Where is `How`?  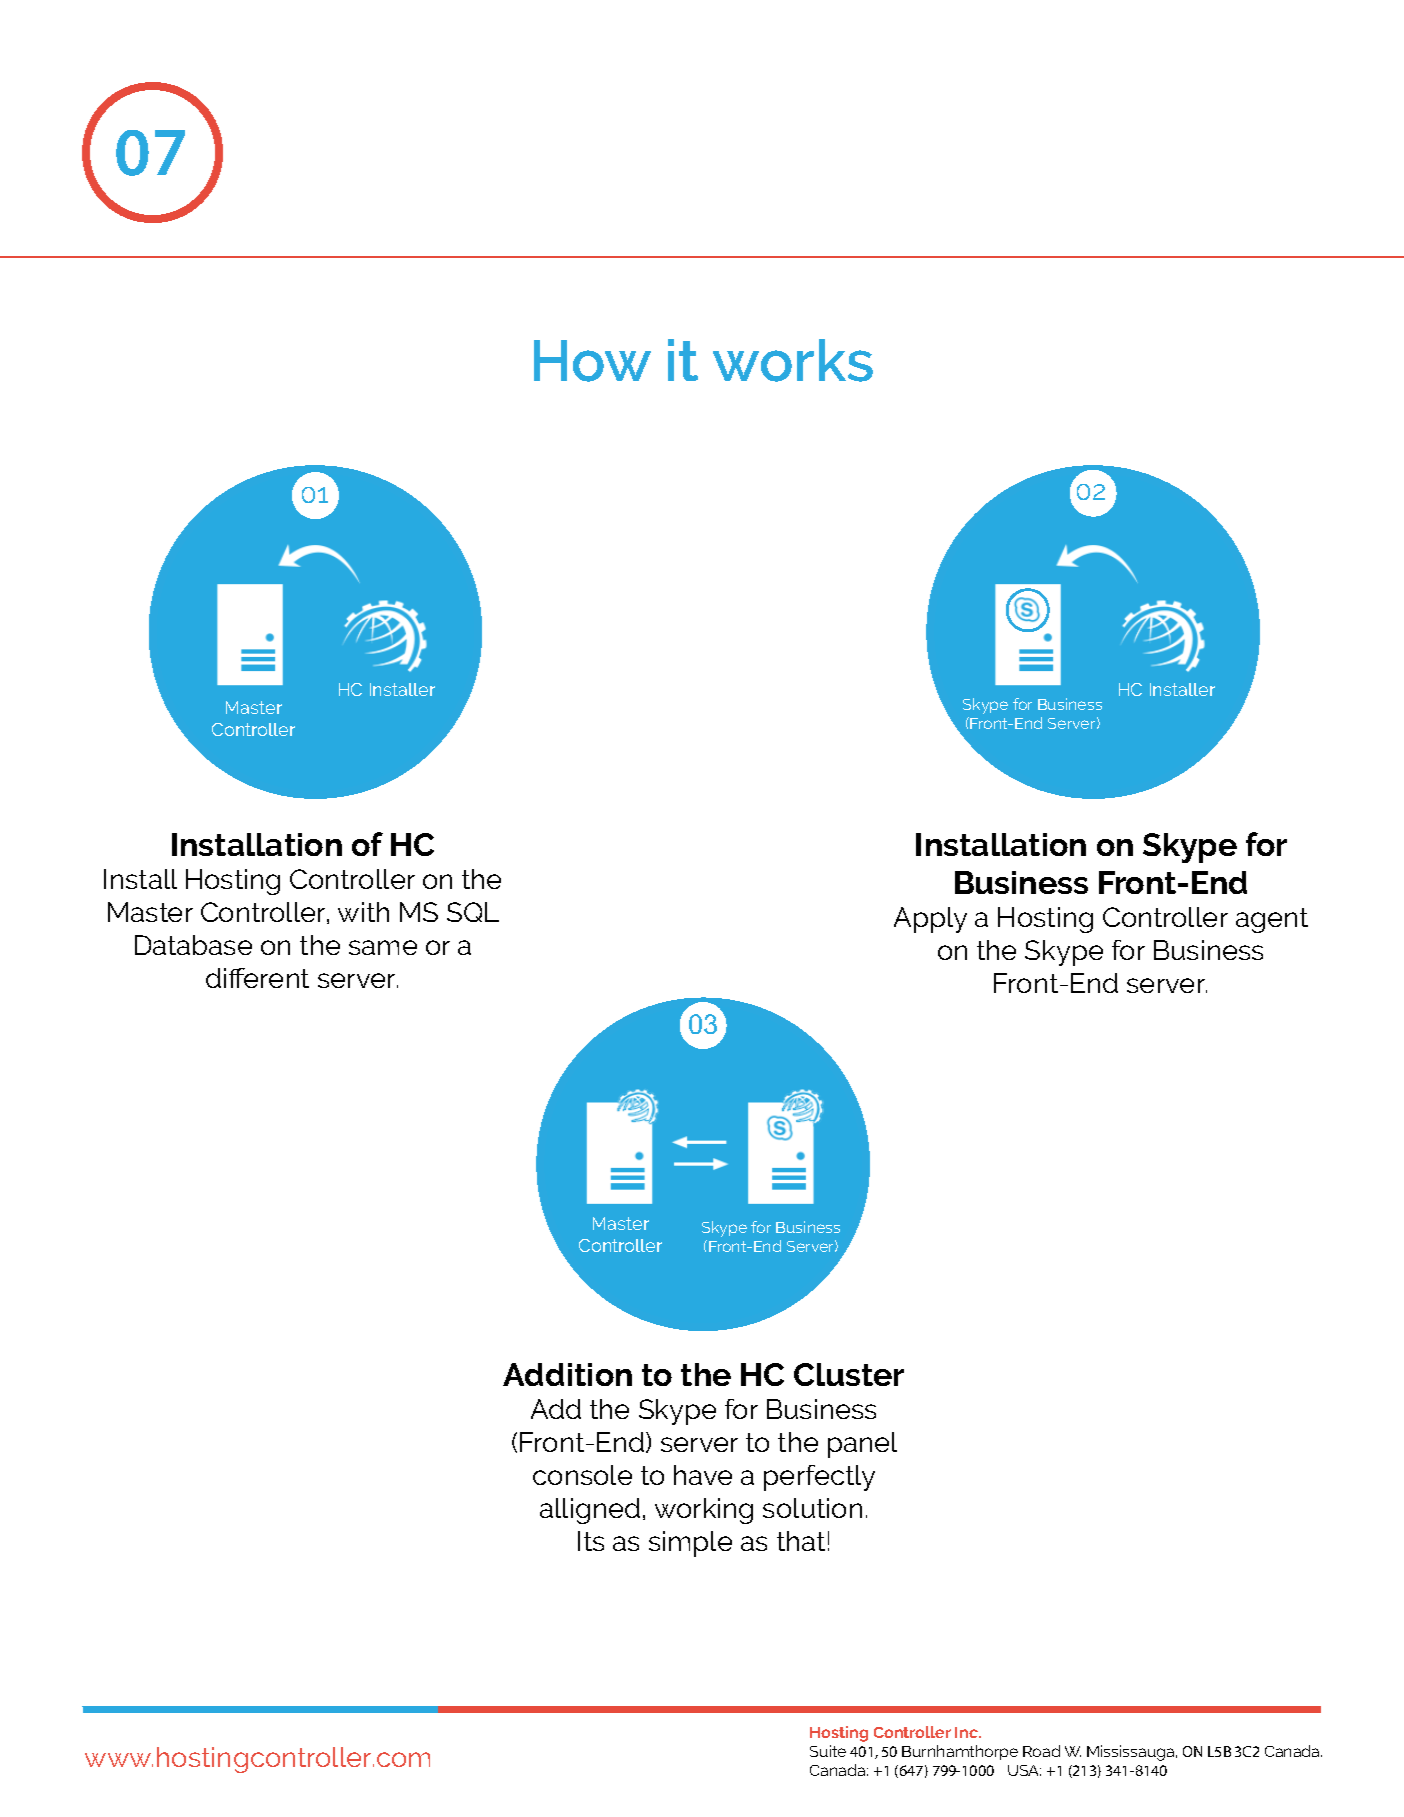 How is located at coordinates (592, 361).
